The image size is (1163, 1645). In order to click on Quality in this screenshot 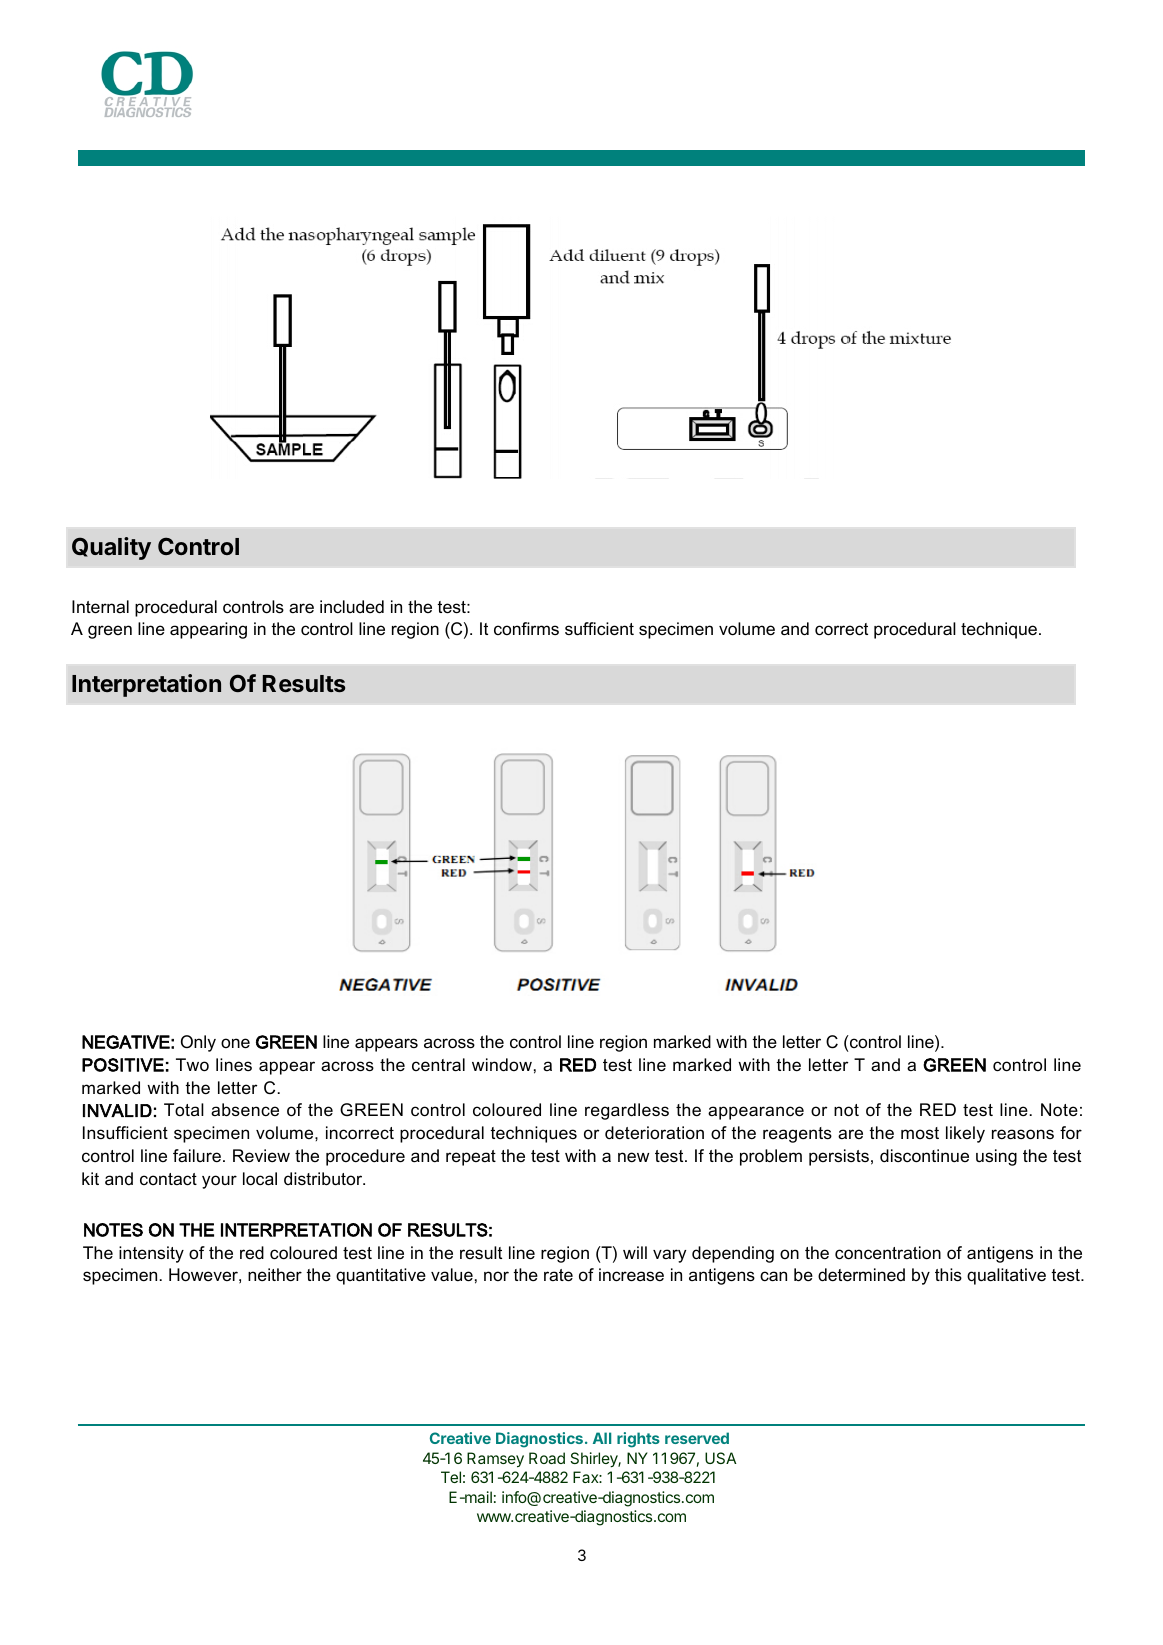, I will do `click(111, 548)`.
